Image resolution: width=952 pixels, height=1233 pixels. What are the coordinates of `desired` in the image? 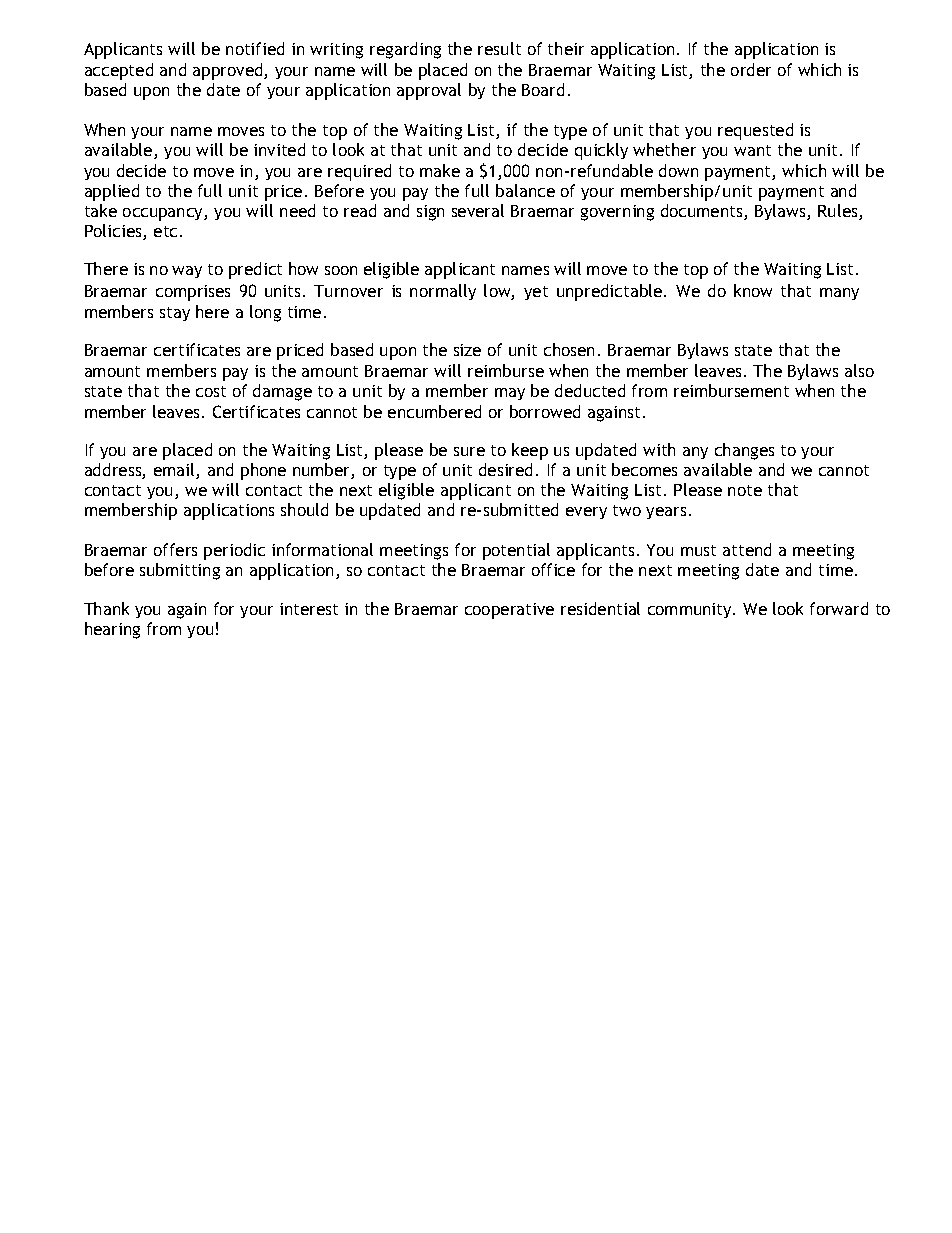 It's located at (505, 469).
